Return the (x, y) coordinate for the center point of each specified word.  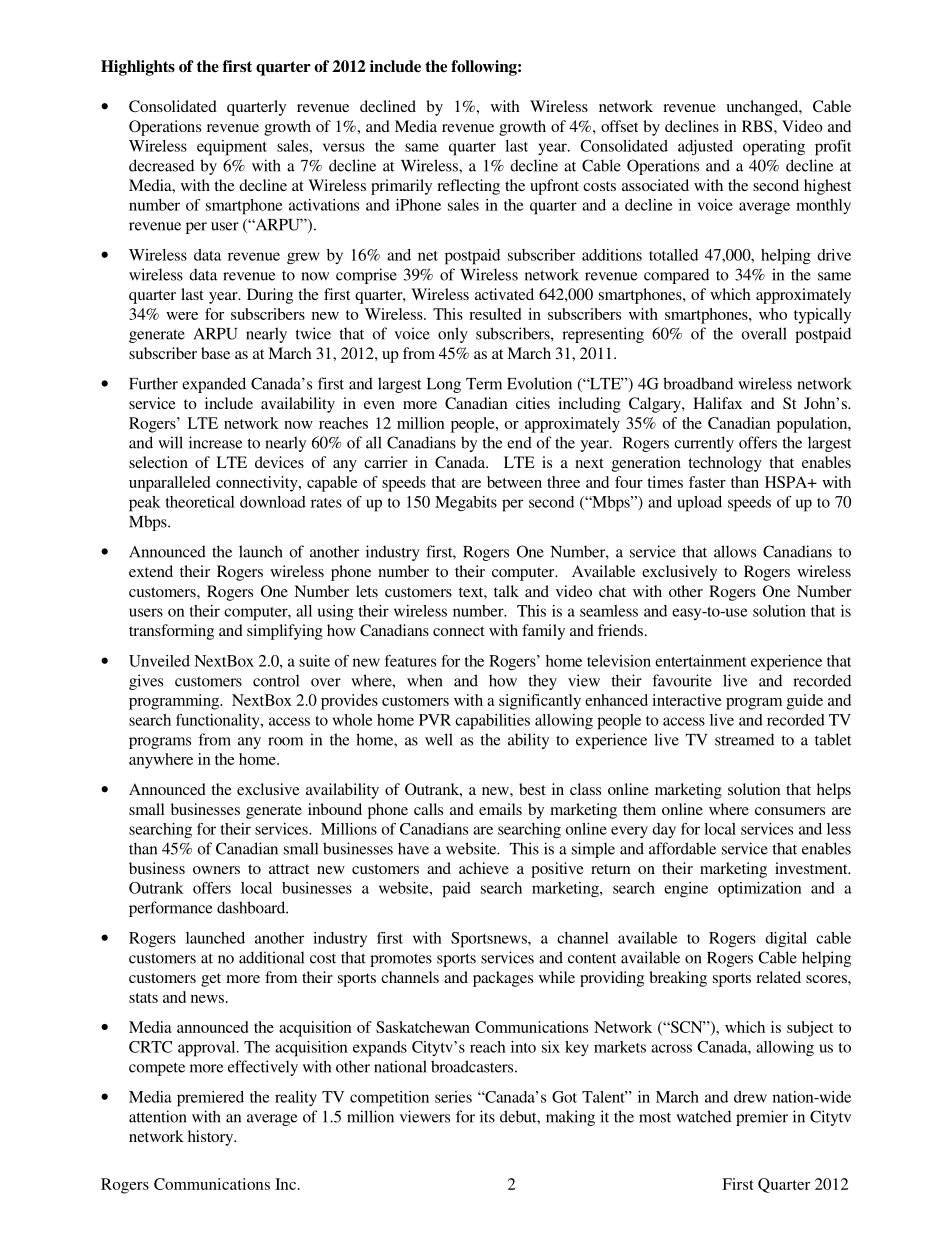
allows (735, 551)
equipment (232, 148)
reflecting (468, 187)
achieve (484, 868)
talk (506, 591)
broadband (698, 383)
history (212, 1138)
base (215, 353)
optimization (760, 890)
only (453, 335)
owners (216, 870)
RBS (758, 126)
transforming (171, 632)
